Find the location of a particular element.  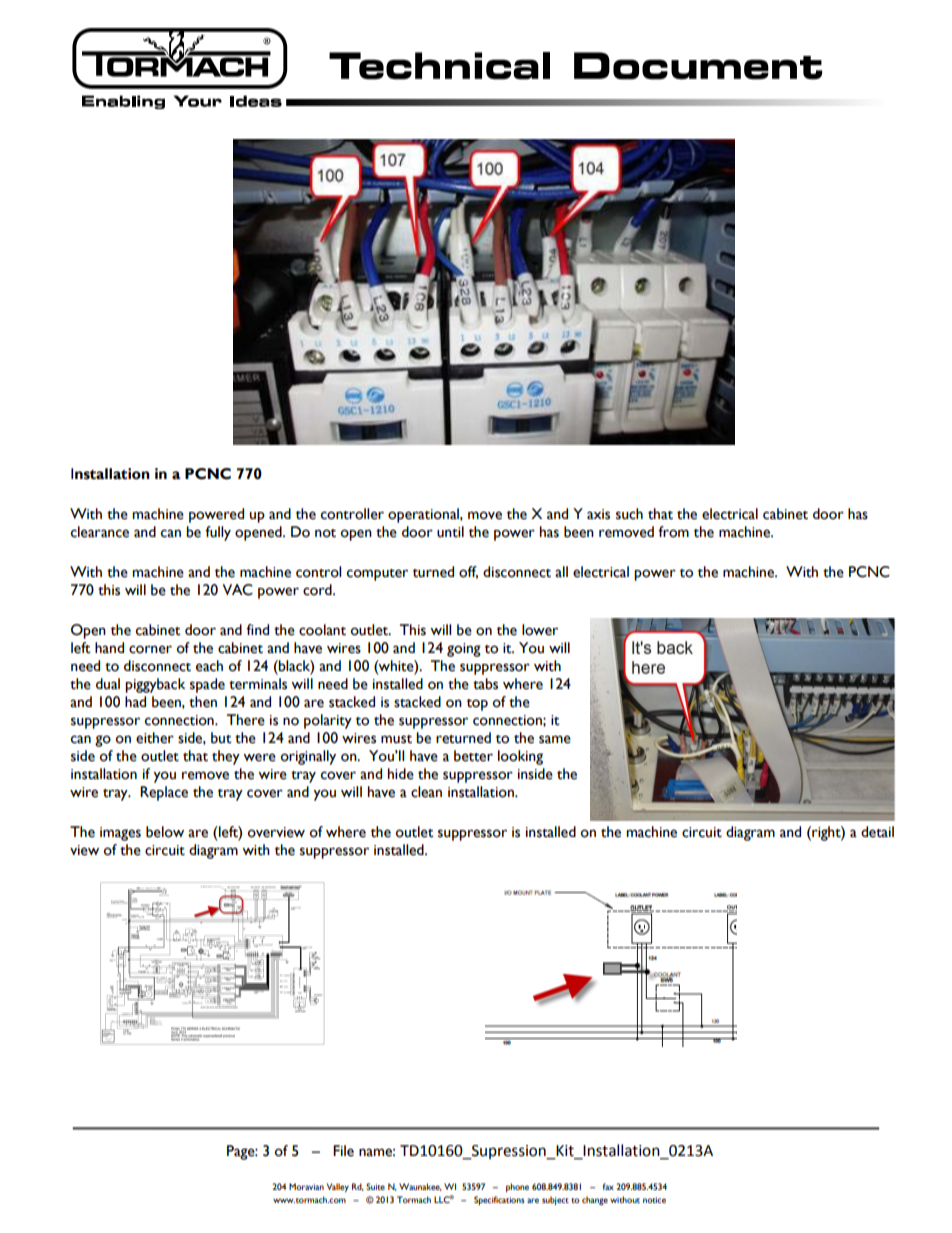

until is located at coordinates (450, 532).
